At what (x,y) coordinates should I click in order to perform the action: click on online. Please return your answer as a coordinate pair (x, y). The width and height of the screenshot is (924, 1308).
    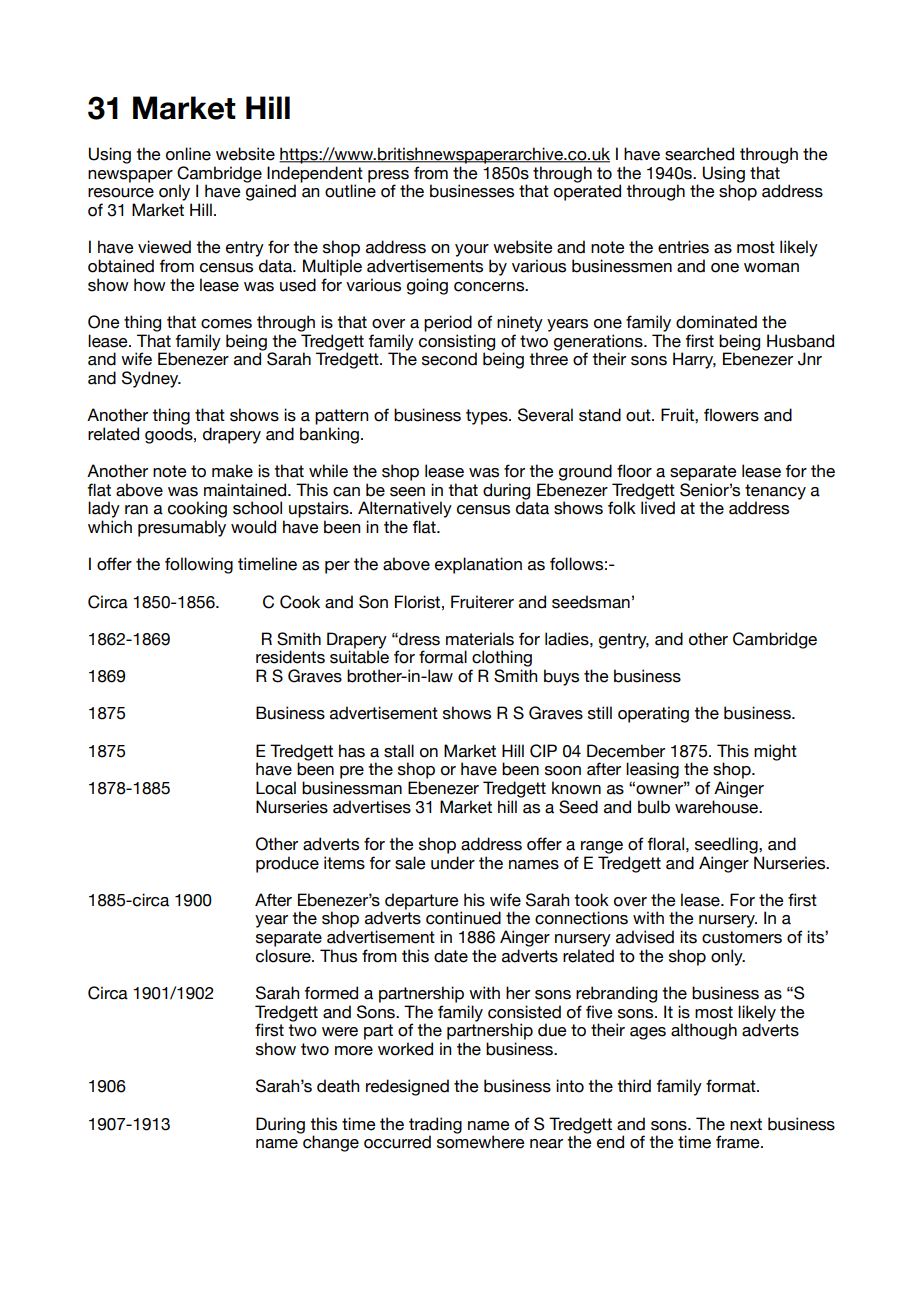
    Looking at the image, I should click on (188, 154).
